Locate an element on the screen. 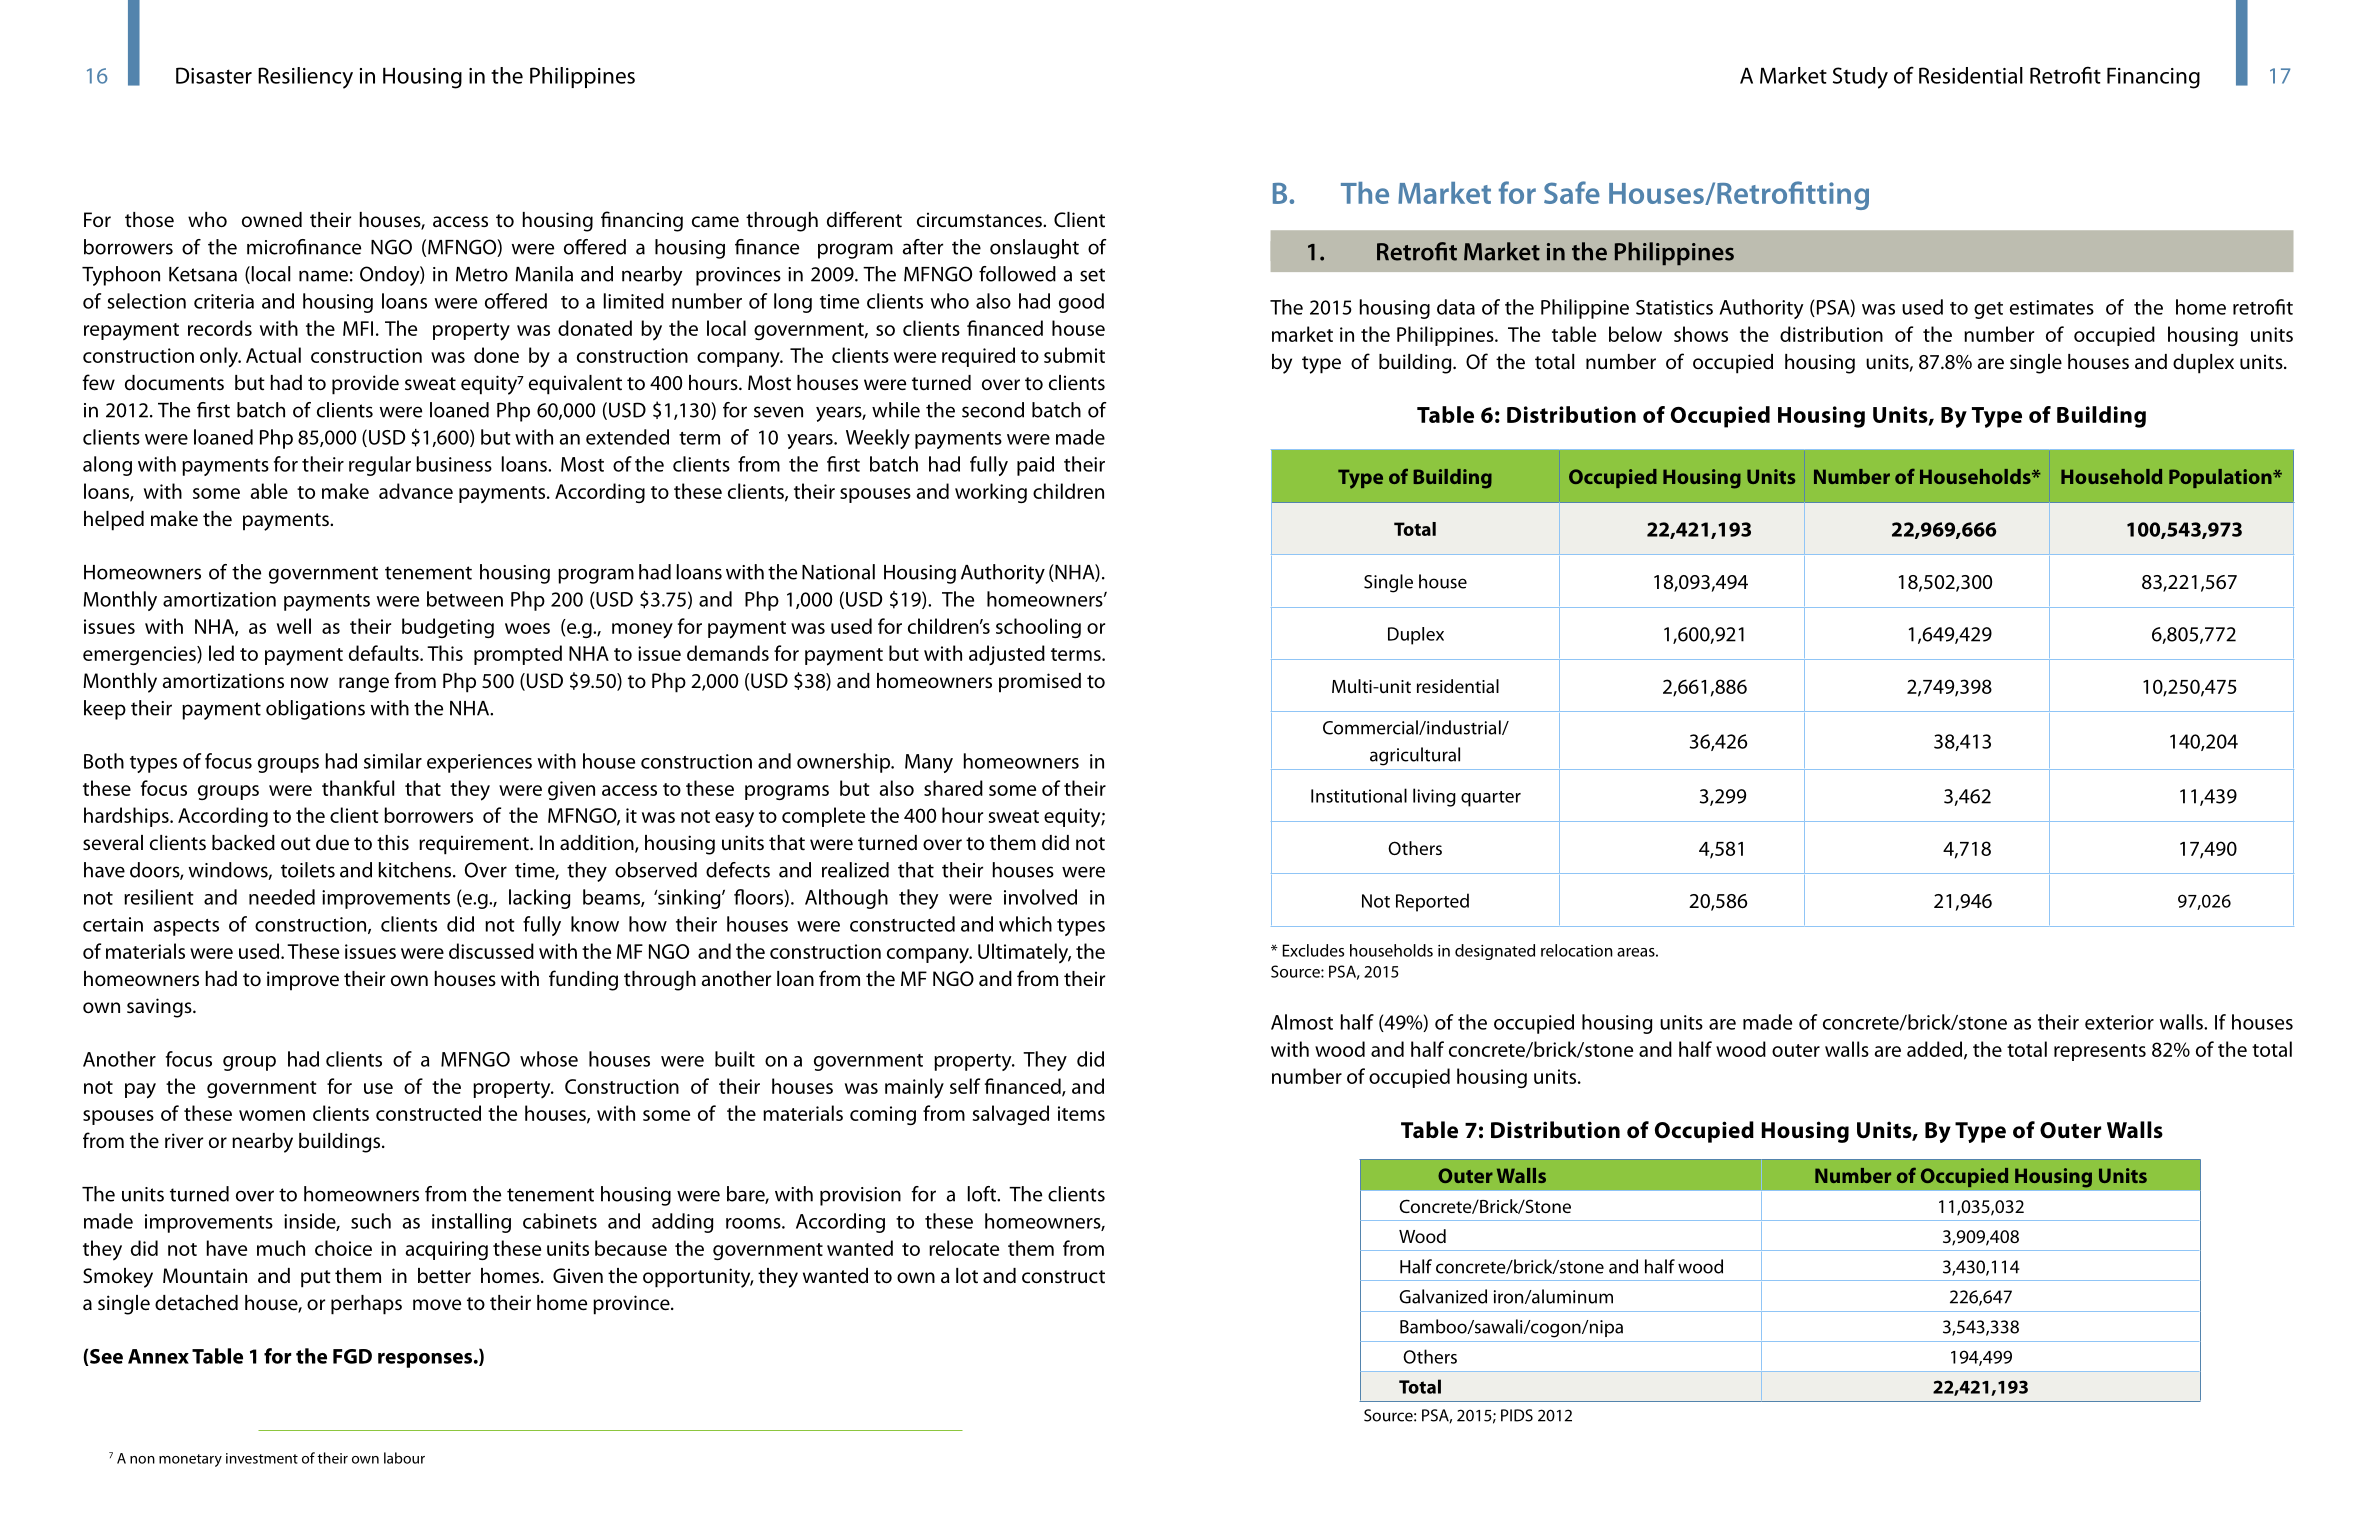 This screenshot has width=2376, height=1537. similar is located at coordinates (393, 761).
